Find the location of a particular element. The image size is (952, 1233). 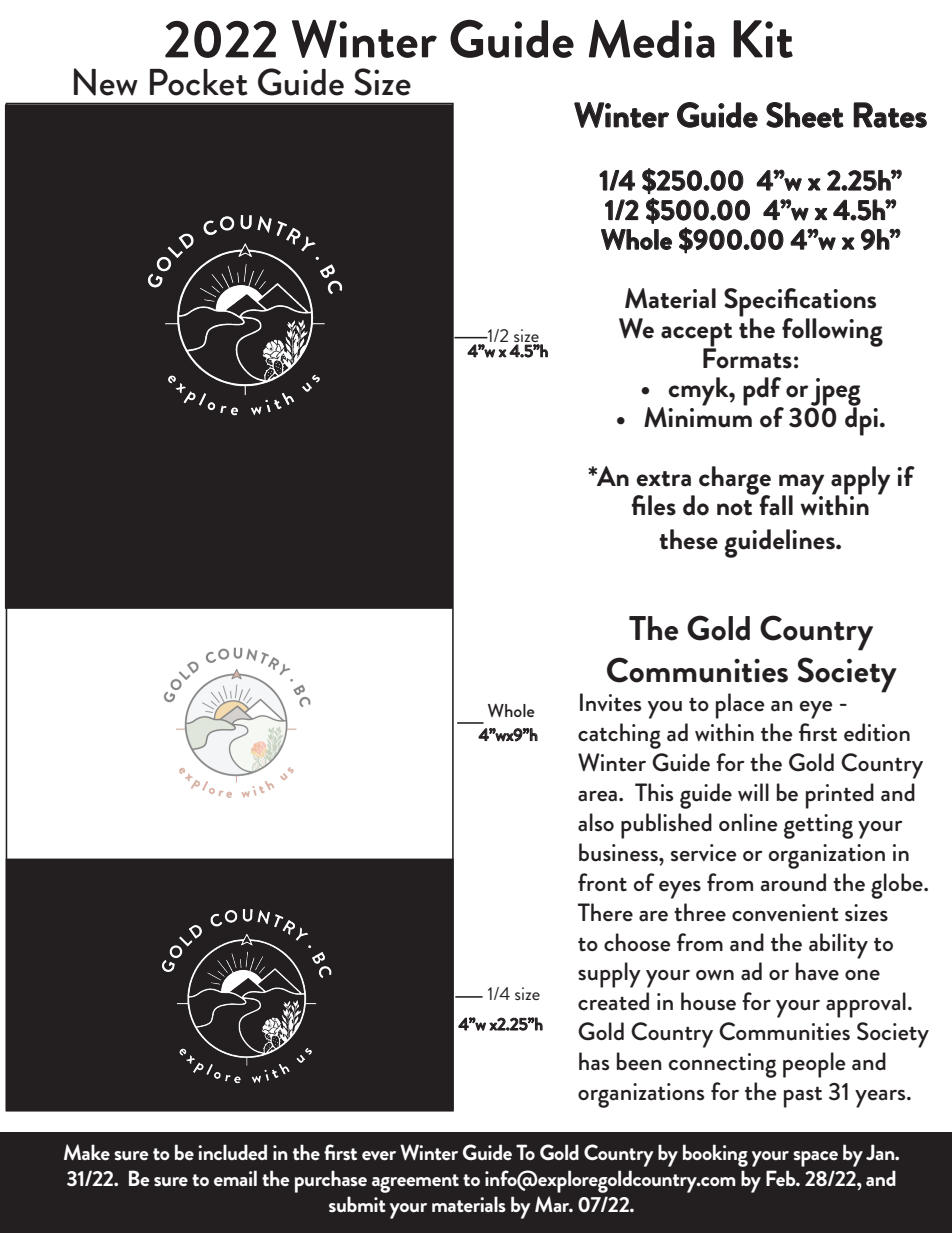

getting is located at coordinates (818, 826).
